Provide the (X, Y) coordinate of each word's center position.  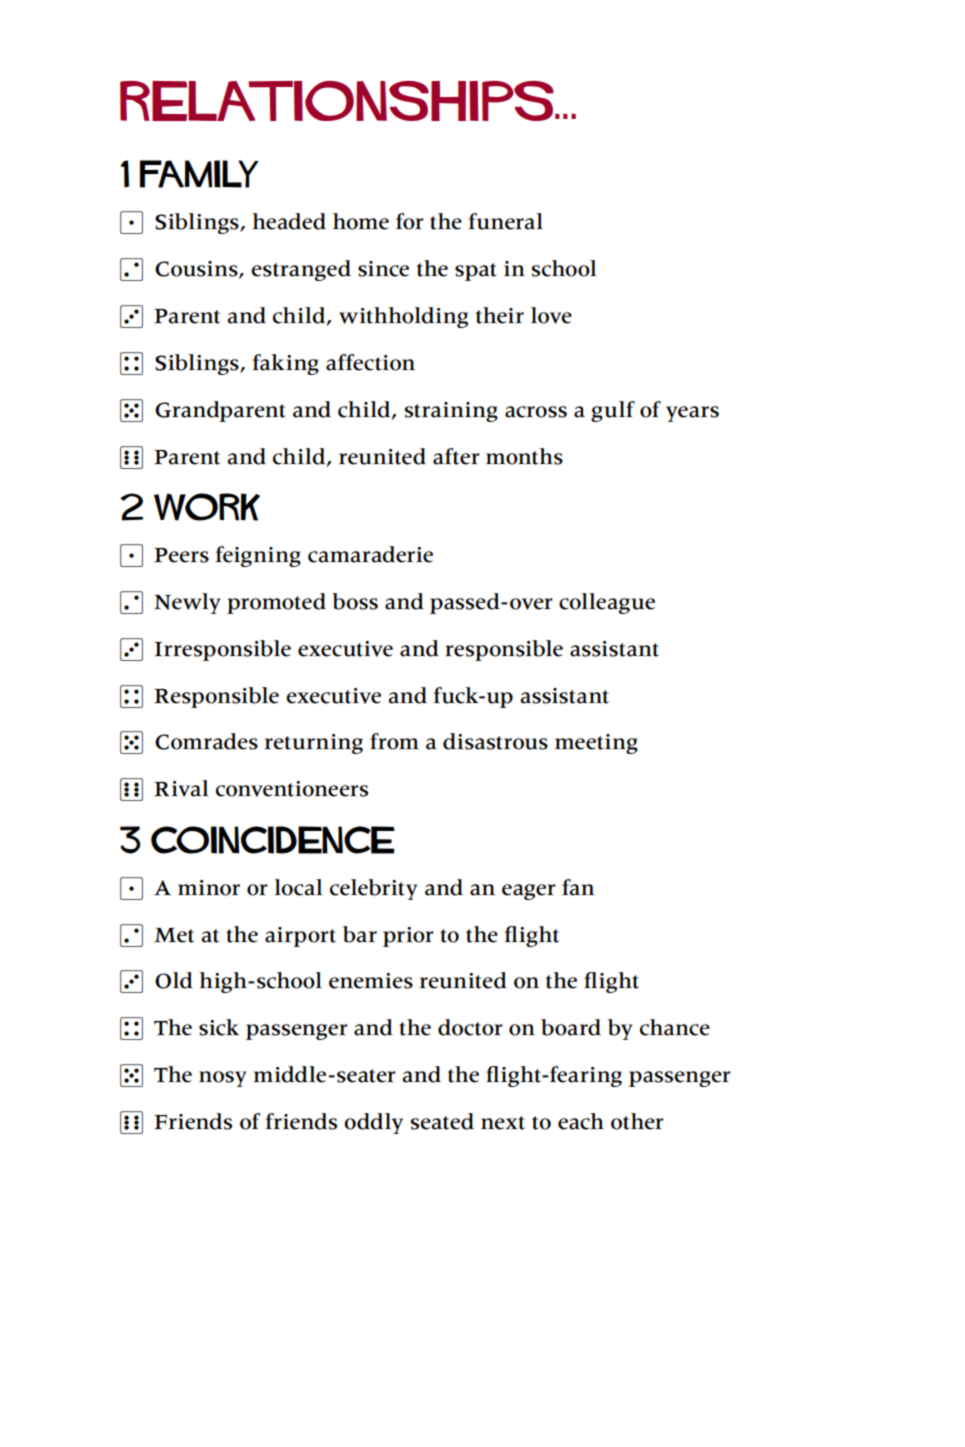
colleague (607, 603)
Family (199, 174)
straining (451, 412)
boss (355, 601)
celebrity (374, 889)
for (410, 221)
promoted (276, 603)
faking (285, 364)
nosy (223, 1079)
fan (578, 887)
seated (442, 1121)
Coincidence (273, 840)
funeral (505, 221)
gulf (613, 411)
